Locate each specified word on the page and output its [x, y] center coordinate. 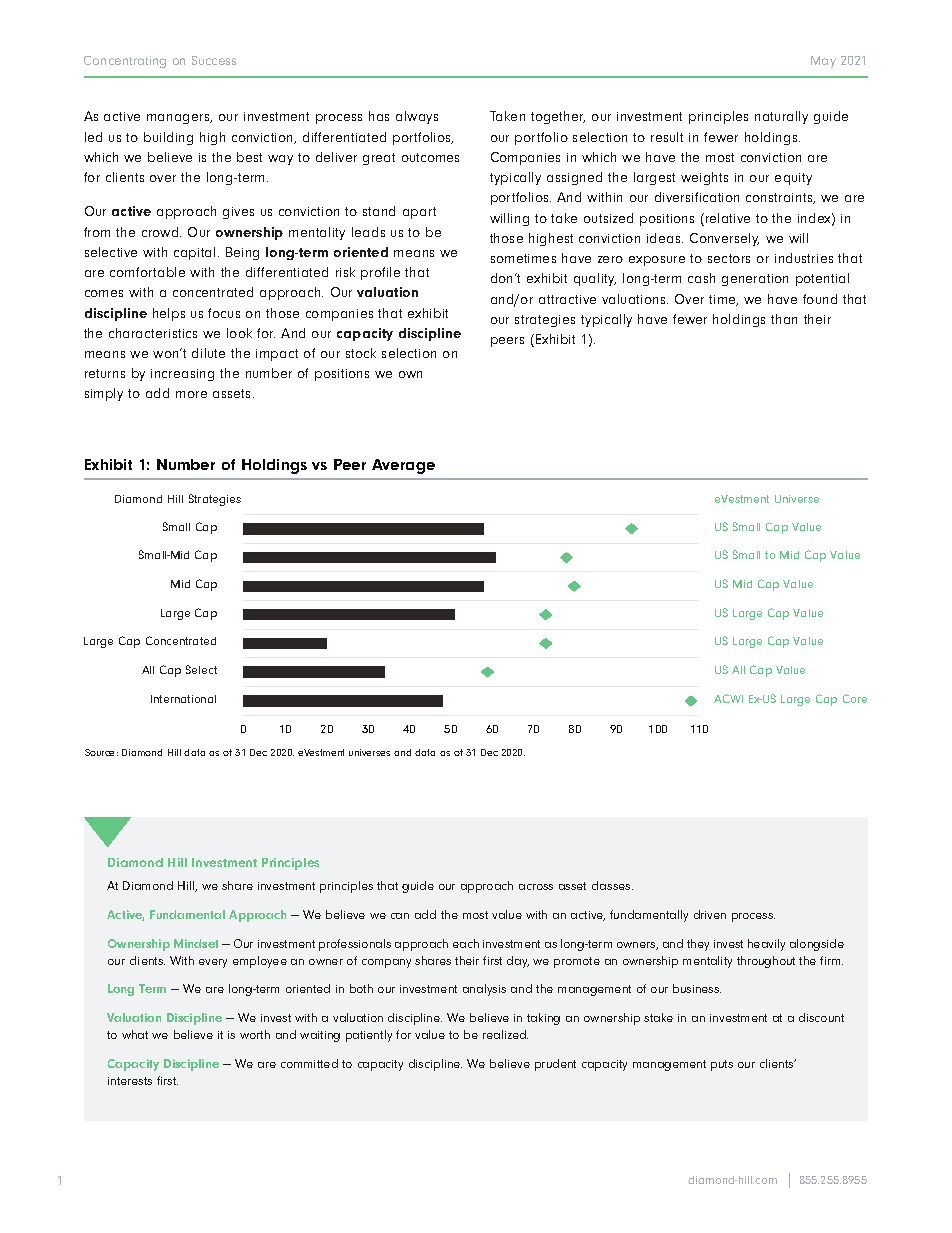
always [417, 117]
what [135, 1034]
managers [179, 119]
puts [722, 1065]
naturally [781, 117]
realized [505, 1034]
